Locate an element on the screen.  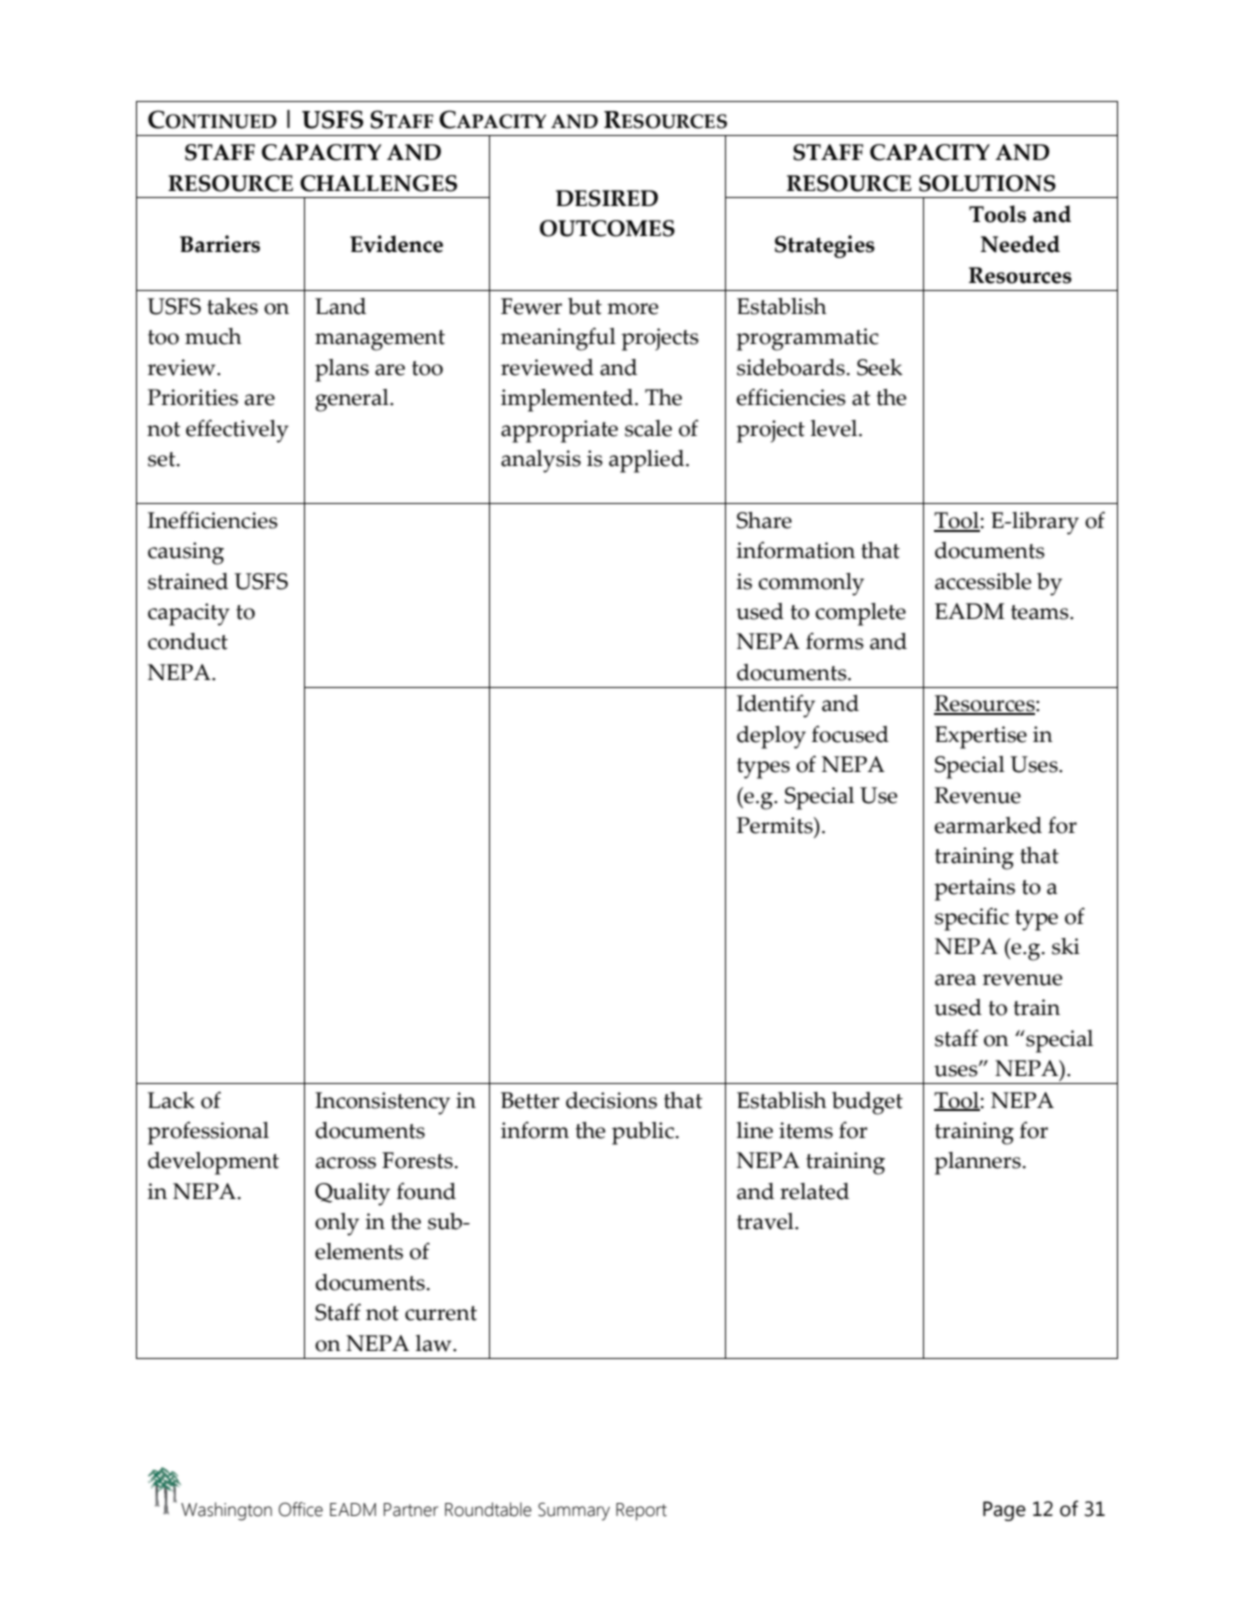
planners is located at coordinates (978, 1163).
